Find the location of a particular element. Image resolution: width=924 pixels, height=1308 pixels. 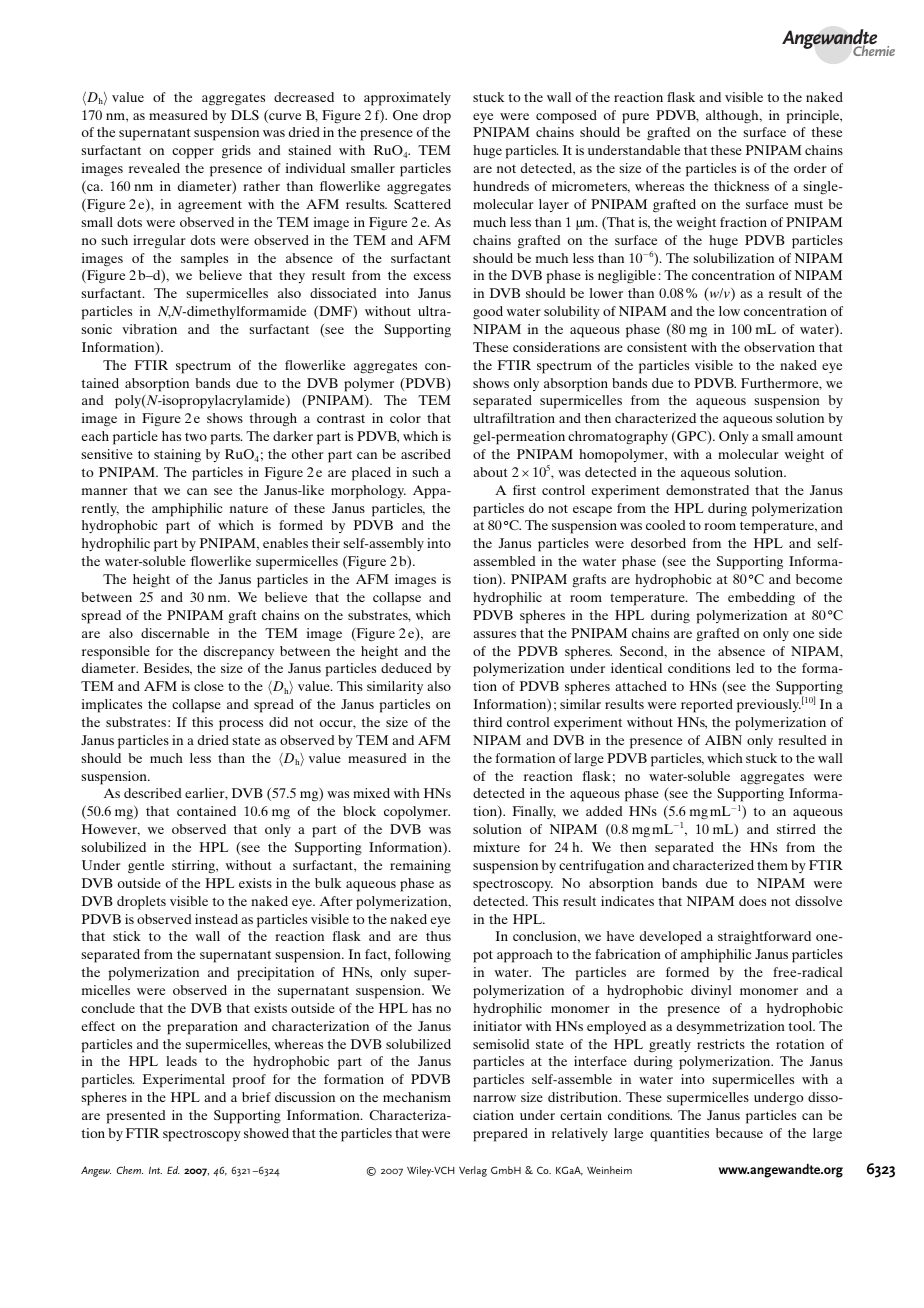

embedding is located at coordinates (761, 598).
